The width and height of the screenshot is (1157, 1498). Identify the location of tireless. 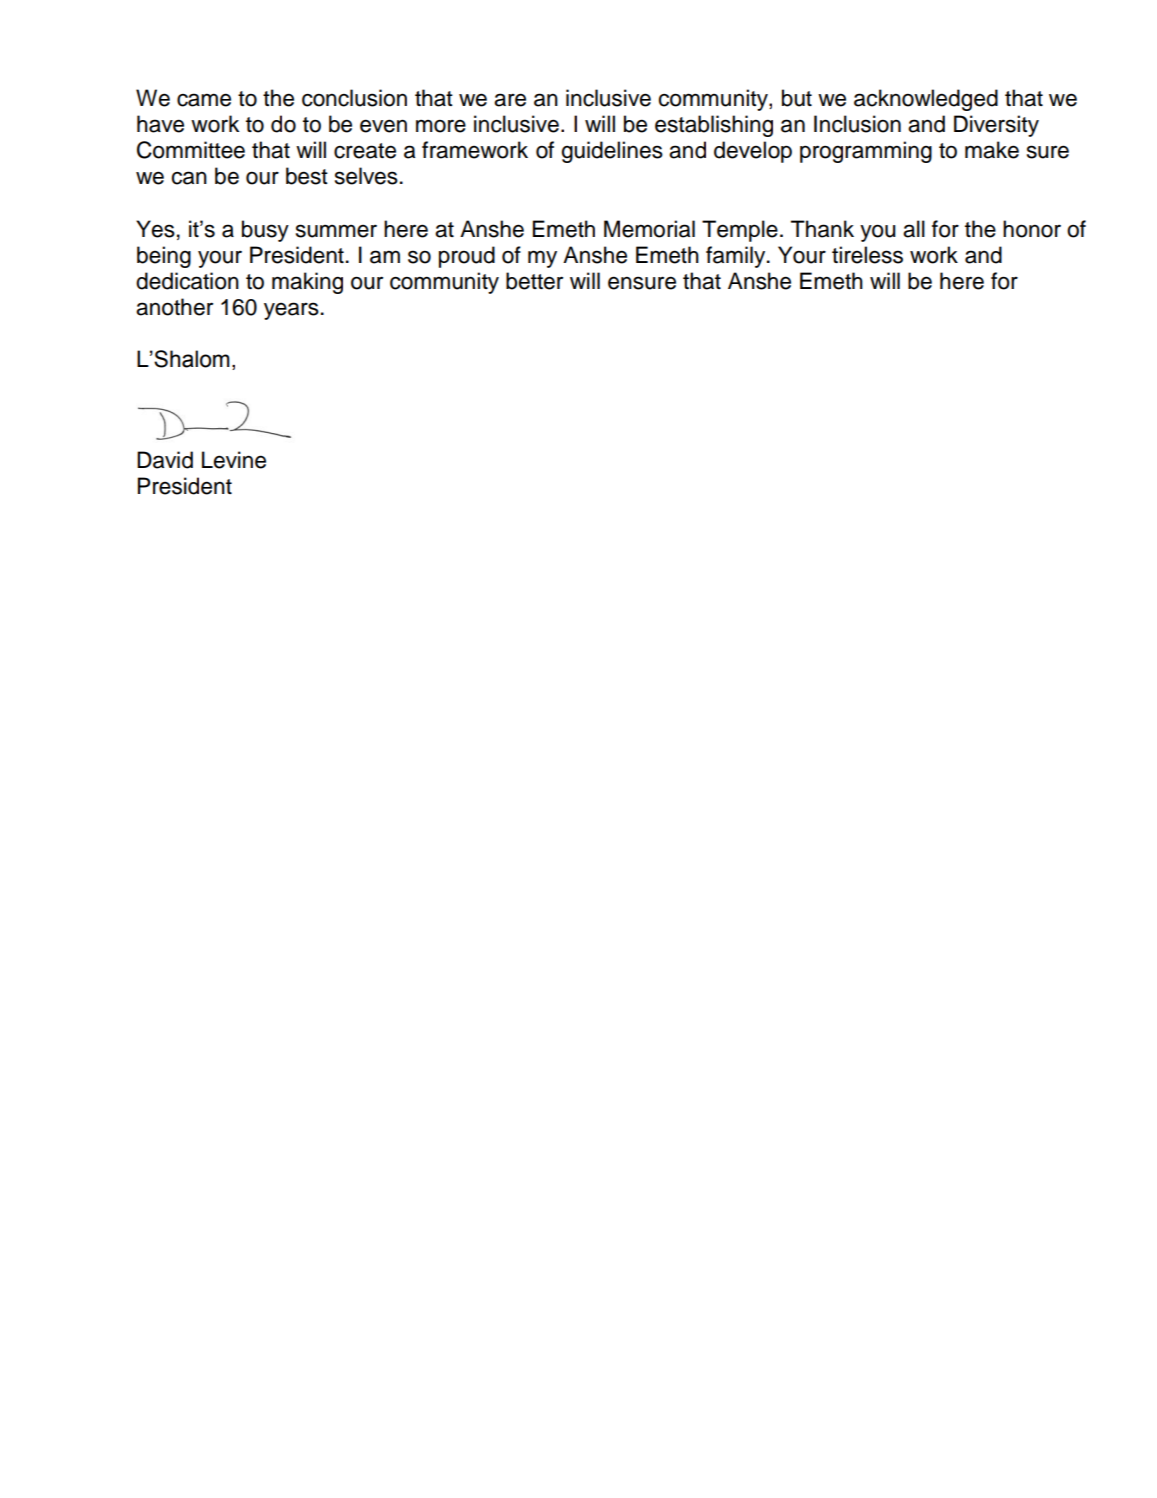
(867, 255).
